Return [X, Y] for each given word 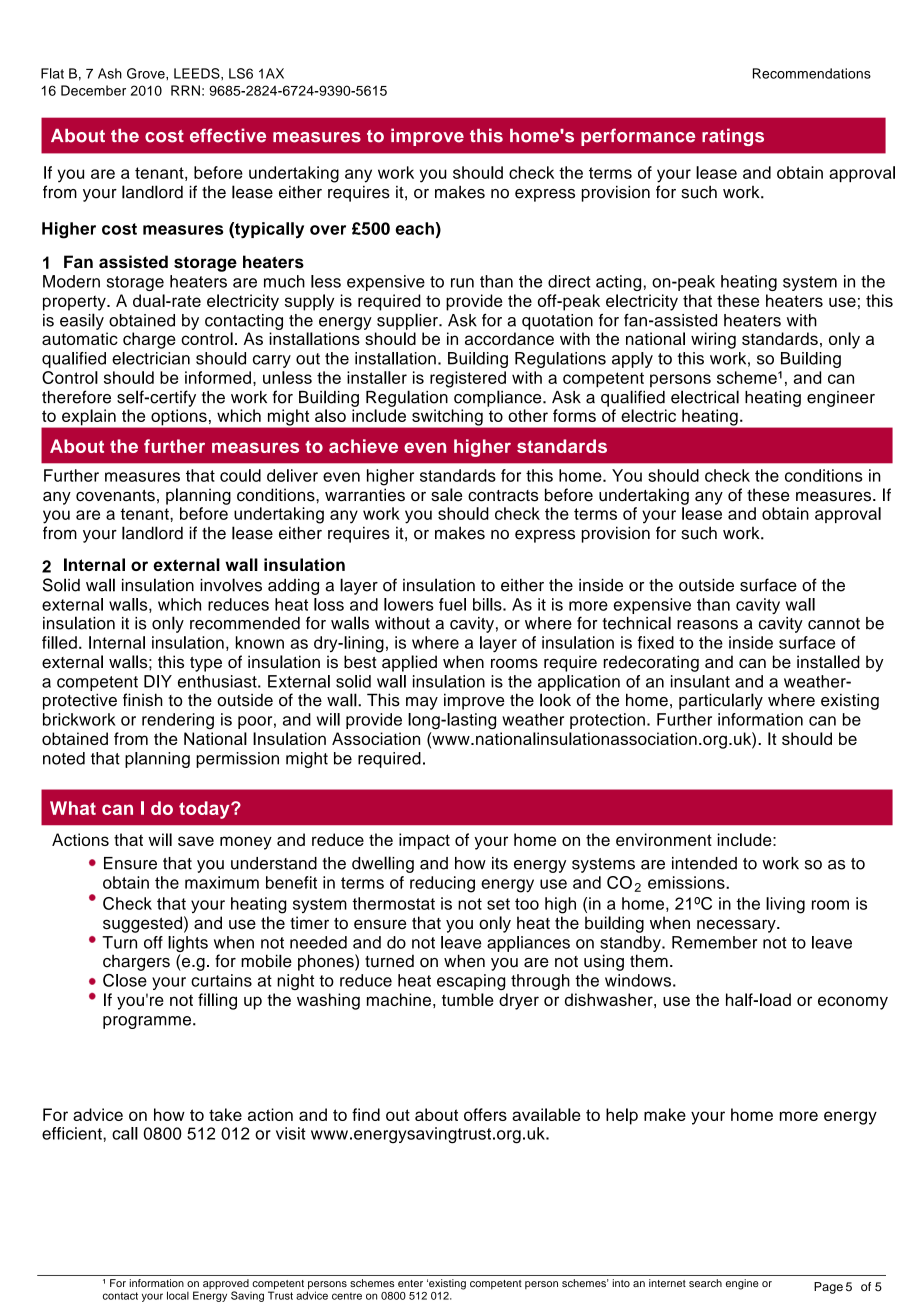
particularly [721, 701]
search [705, 1283]
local [178, 1295]
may [422, 703]
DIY [158, 681]
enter [410, 1283]
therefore [76, 397]
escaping [471, 982]
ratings [733, 137]
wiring [713, 340]
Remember [714, 942]
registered [468, 379]
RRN [185, 90]
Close [125, 980]
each [414, 228]
